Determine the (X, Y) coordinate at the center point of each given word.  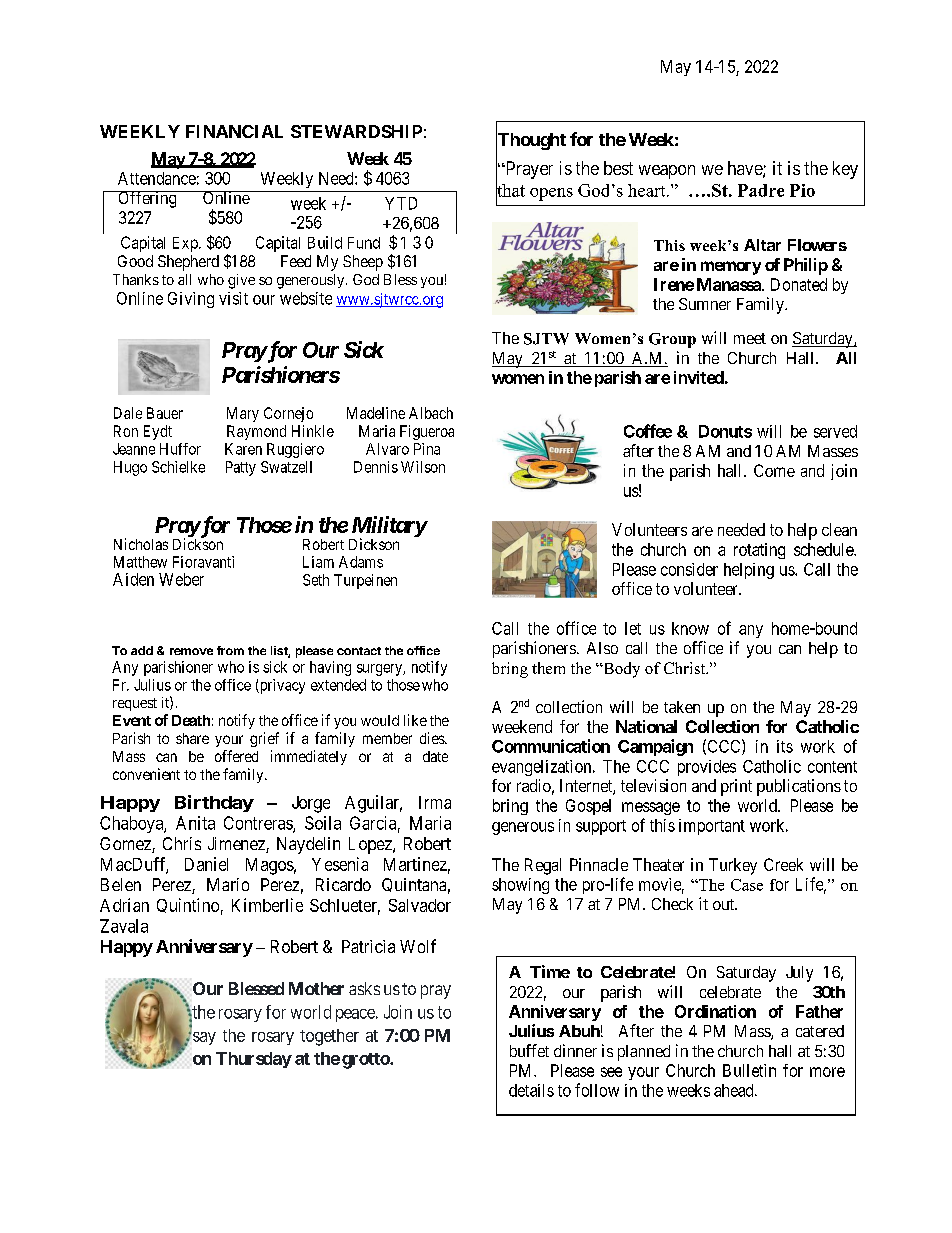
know (690, 628)
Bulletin (749, 1070)
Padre (761, 190)
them (548, 668)
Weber (181, 579)
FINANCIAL (234, 131)
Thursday (254, 1060)
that (510, 190)
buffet (529, 1050)
